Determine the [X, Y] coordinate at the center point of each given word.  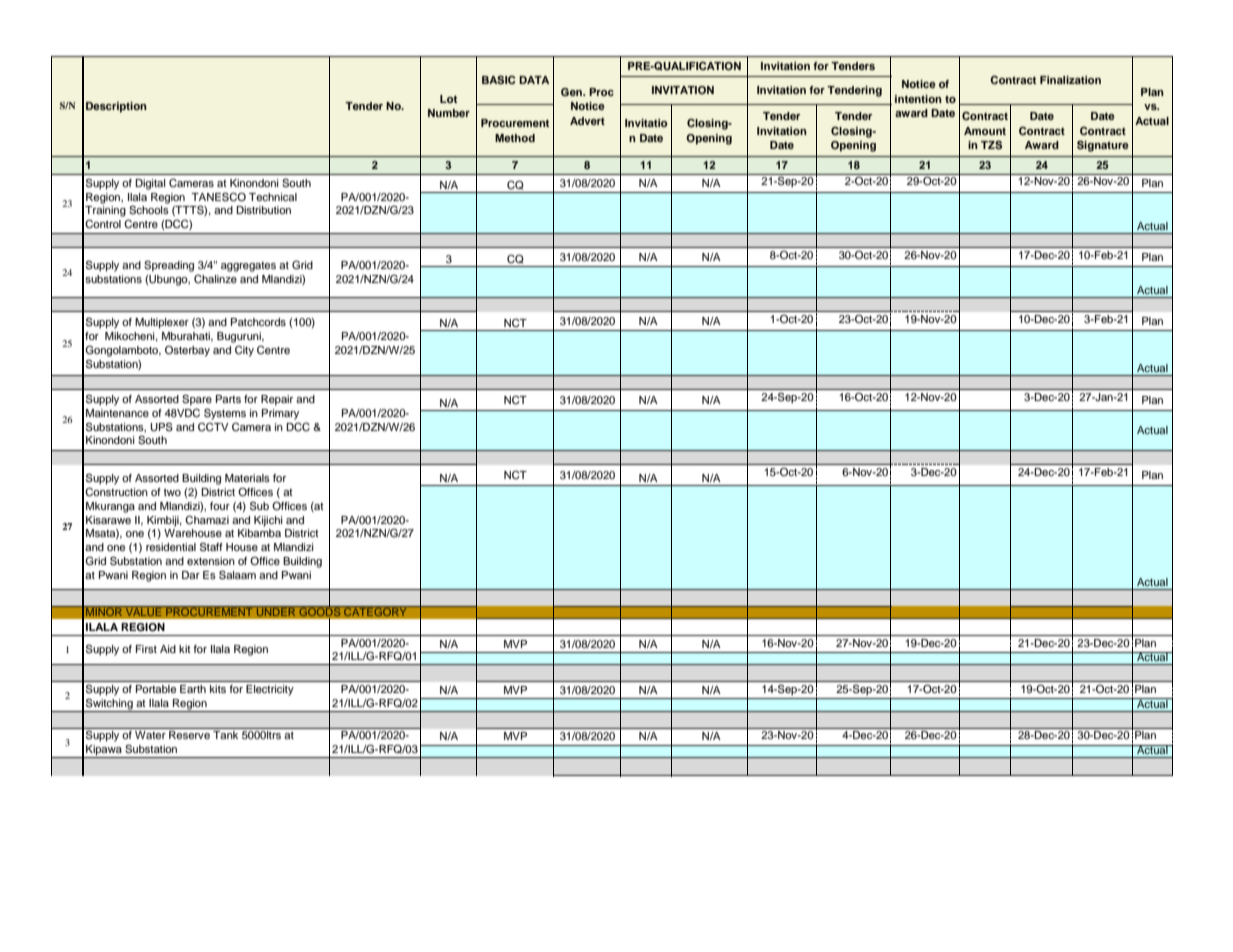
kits [218, 689]
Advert [587, 121]
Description [116, 107]
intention [918, 99]
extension [211, 561]
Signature [1103, 146]
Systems [225, 414]
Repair [277, 400]
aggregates [248, 267]
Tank [225, 735]
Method [515, 138]
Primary [280, 414]
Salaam [237, 575]
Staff [211, 547]
